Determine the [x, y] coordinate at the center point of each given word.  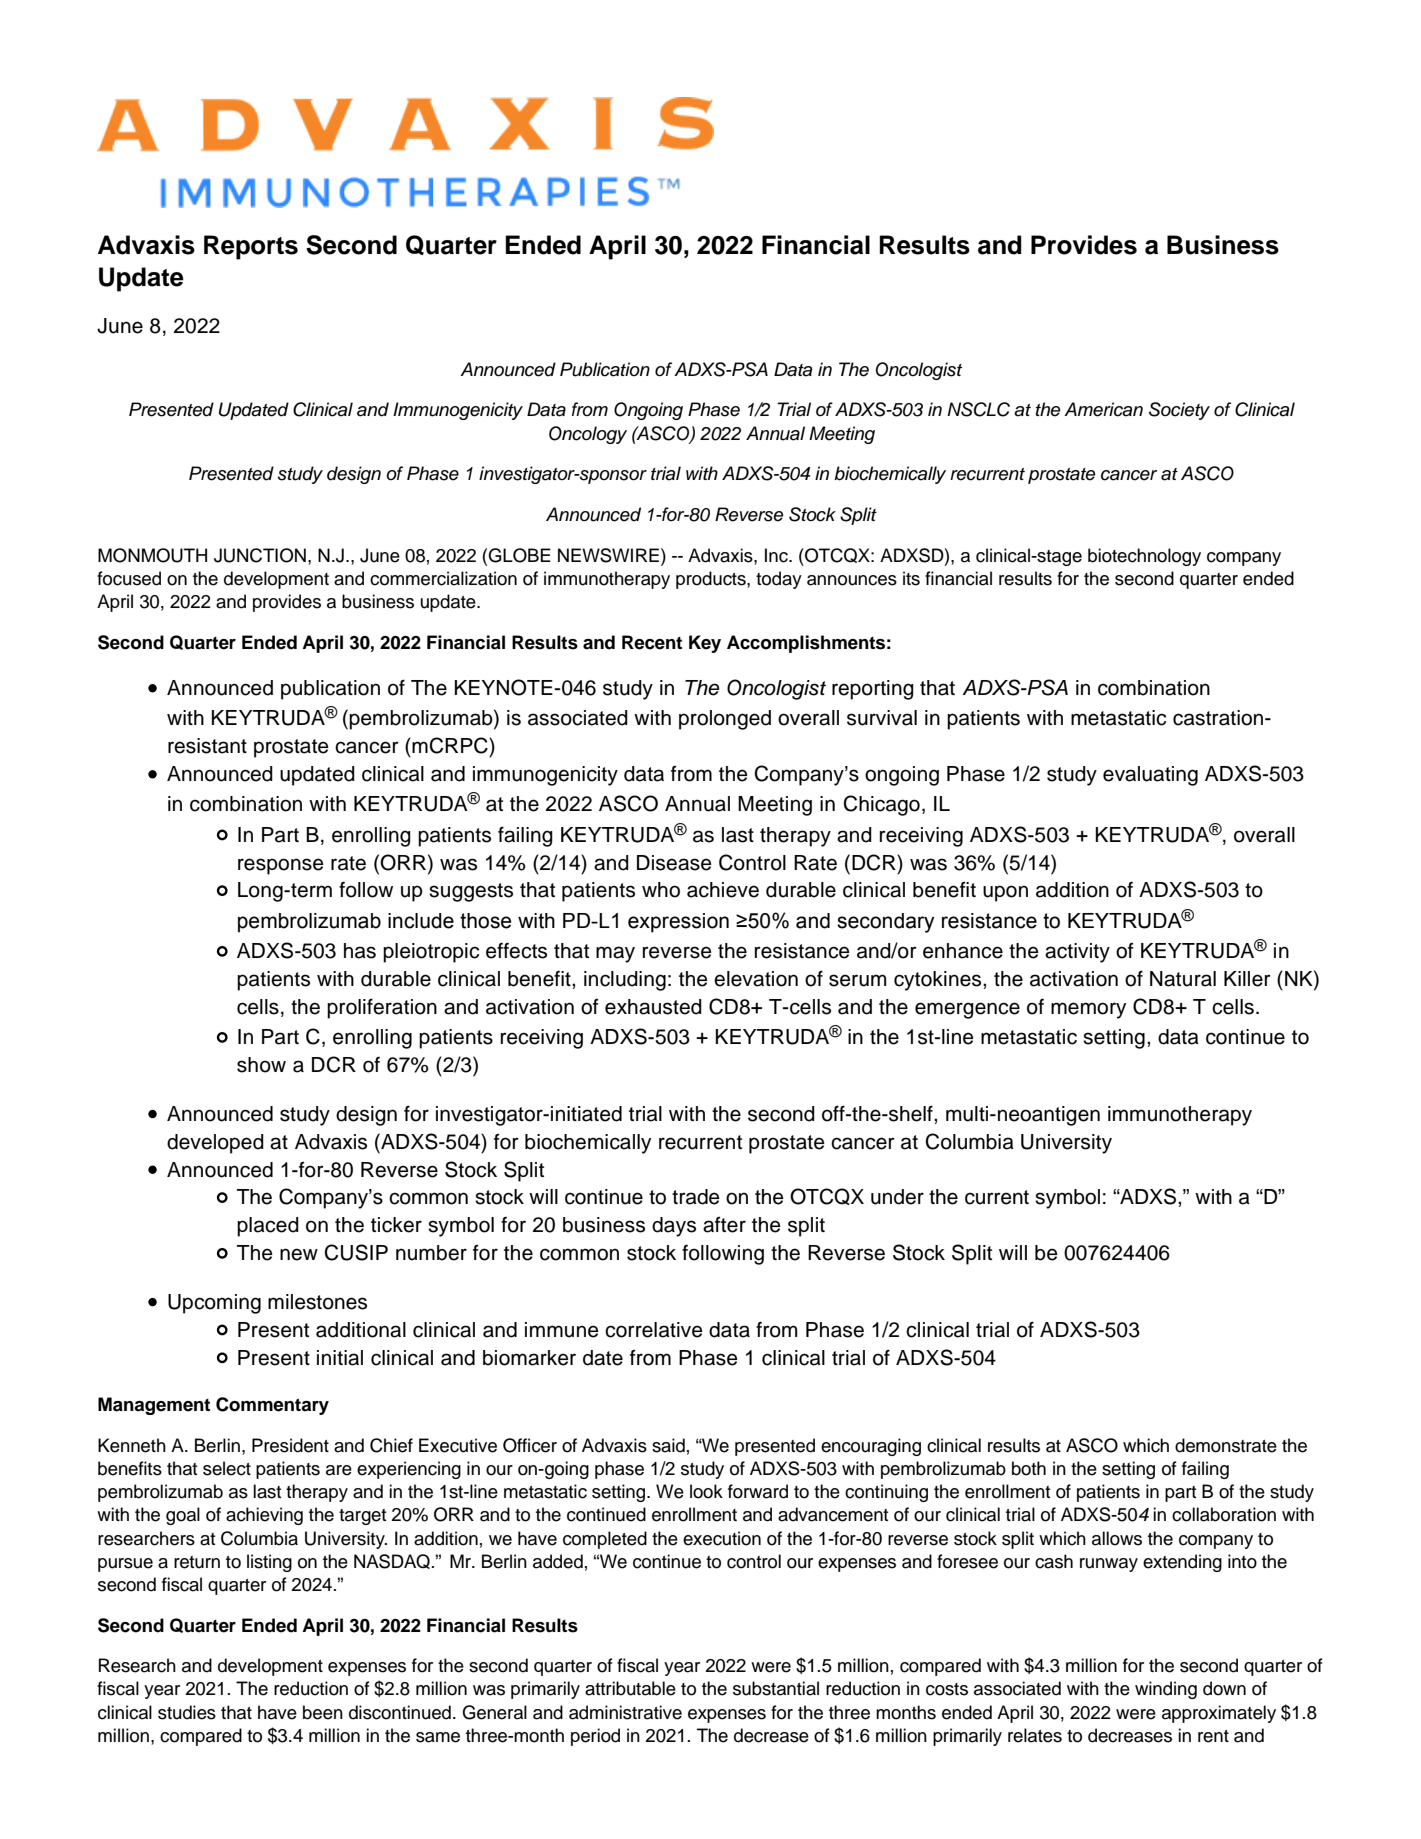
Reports [251, 247]
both [1029, 1468]
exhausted [653, 1007]
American [1103, 409]
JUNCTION [260, 555]
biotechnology [1144, 557]
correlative [654, 1330]
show [261, 1065]
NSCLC [978, 409]
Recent [652, 642]
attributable [630, 1688]
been [323, 1712]
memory [1088, 1010]
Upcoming [214, 1304]
